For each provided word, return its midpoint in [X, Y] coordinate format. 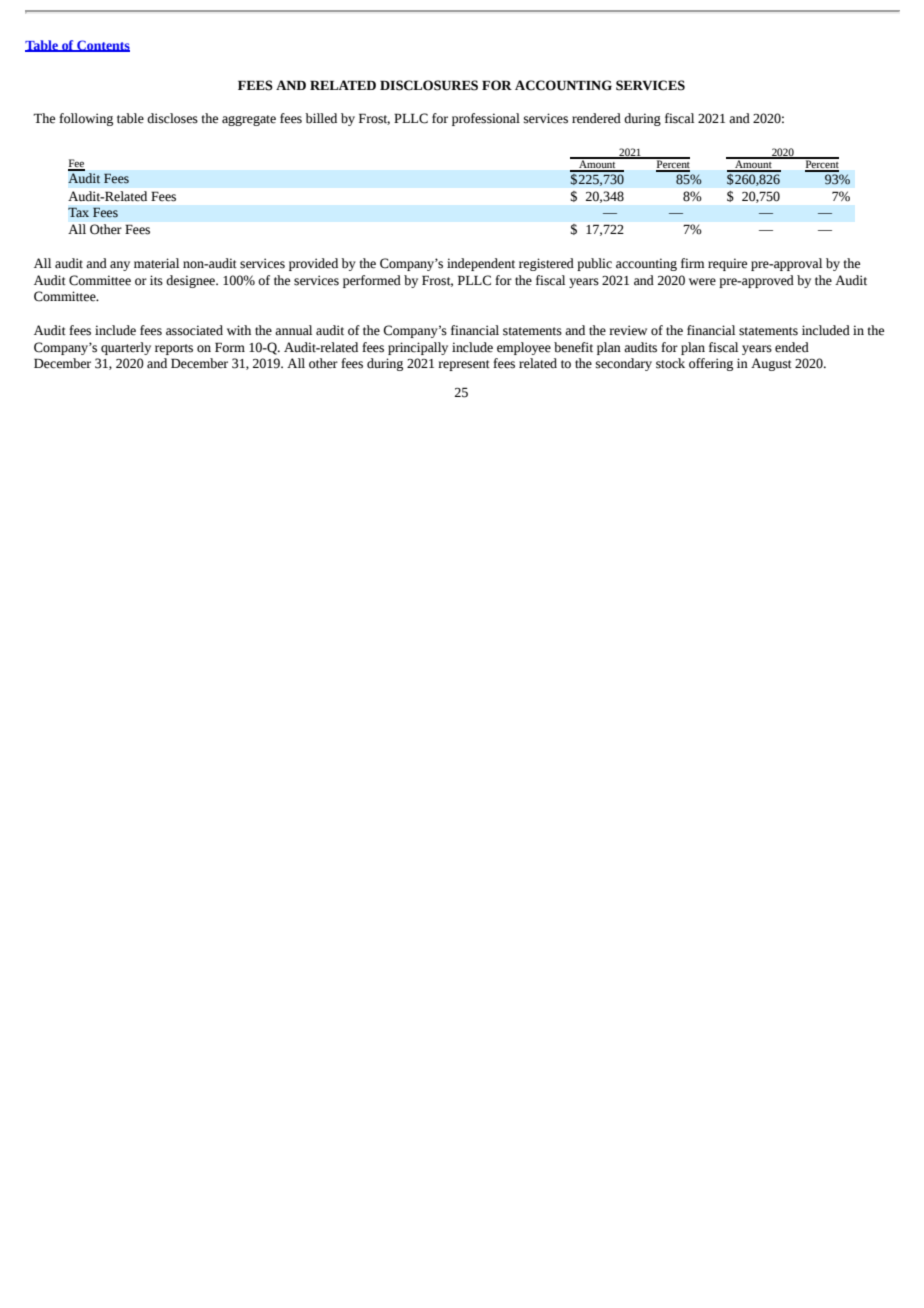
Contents [102, 46]
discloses [172, 118]
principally [418, 348]
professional [486, 119]
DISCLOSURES [429, 85]
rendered [596, 118]
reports [174, 349]
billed [321, 118]
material [156, 263]
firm [693, 263]
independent [481, 264]
